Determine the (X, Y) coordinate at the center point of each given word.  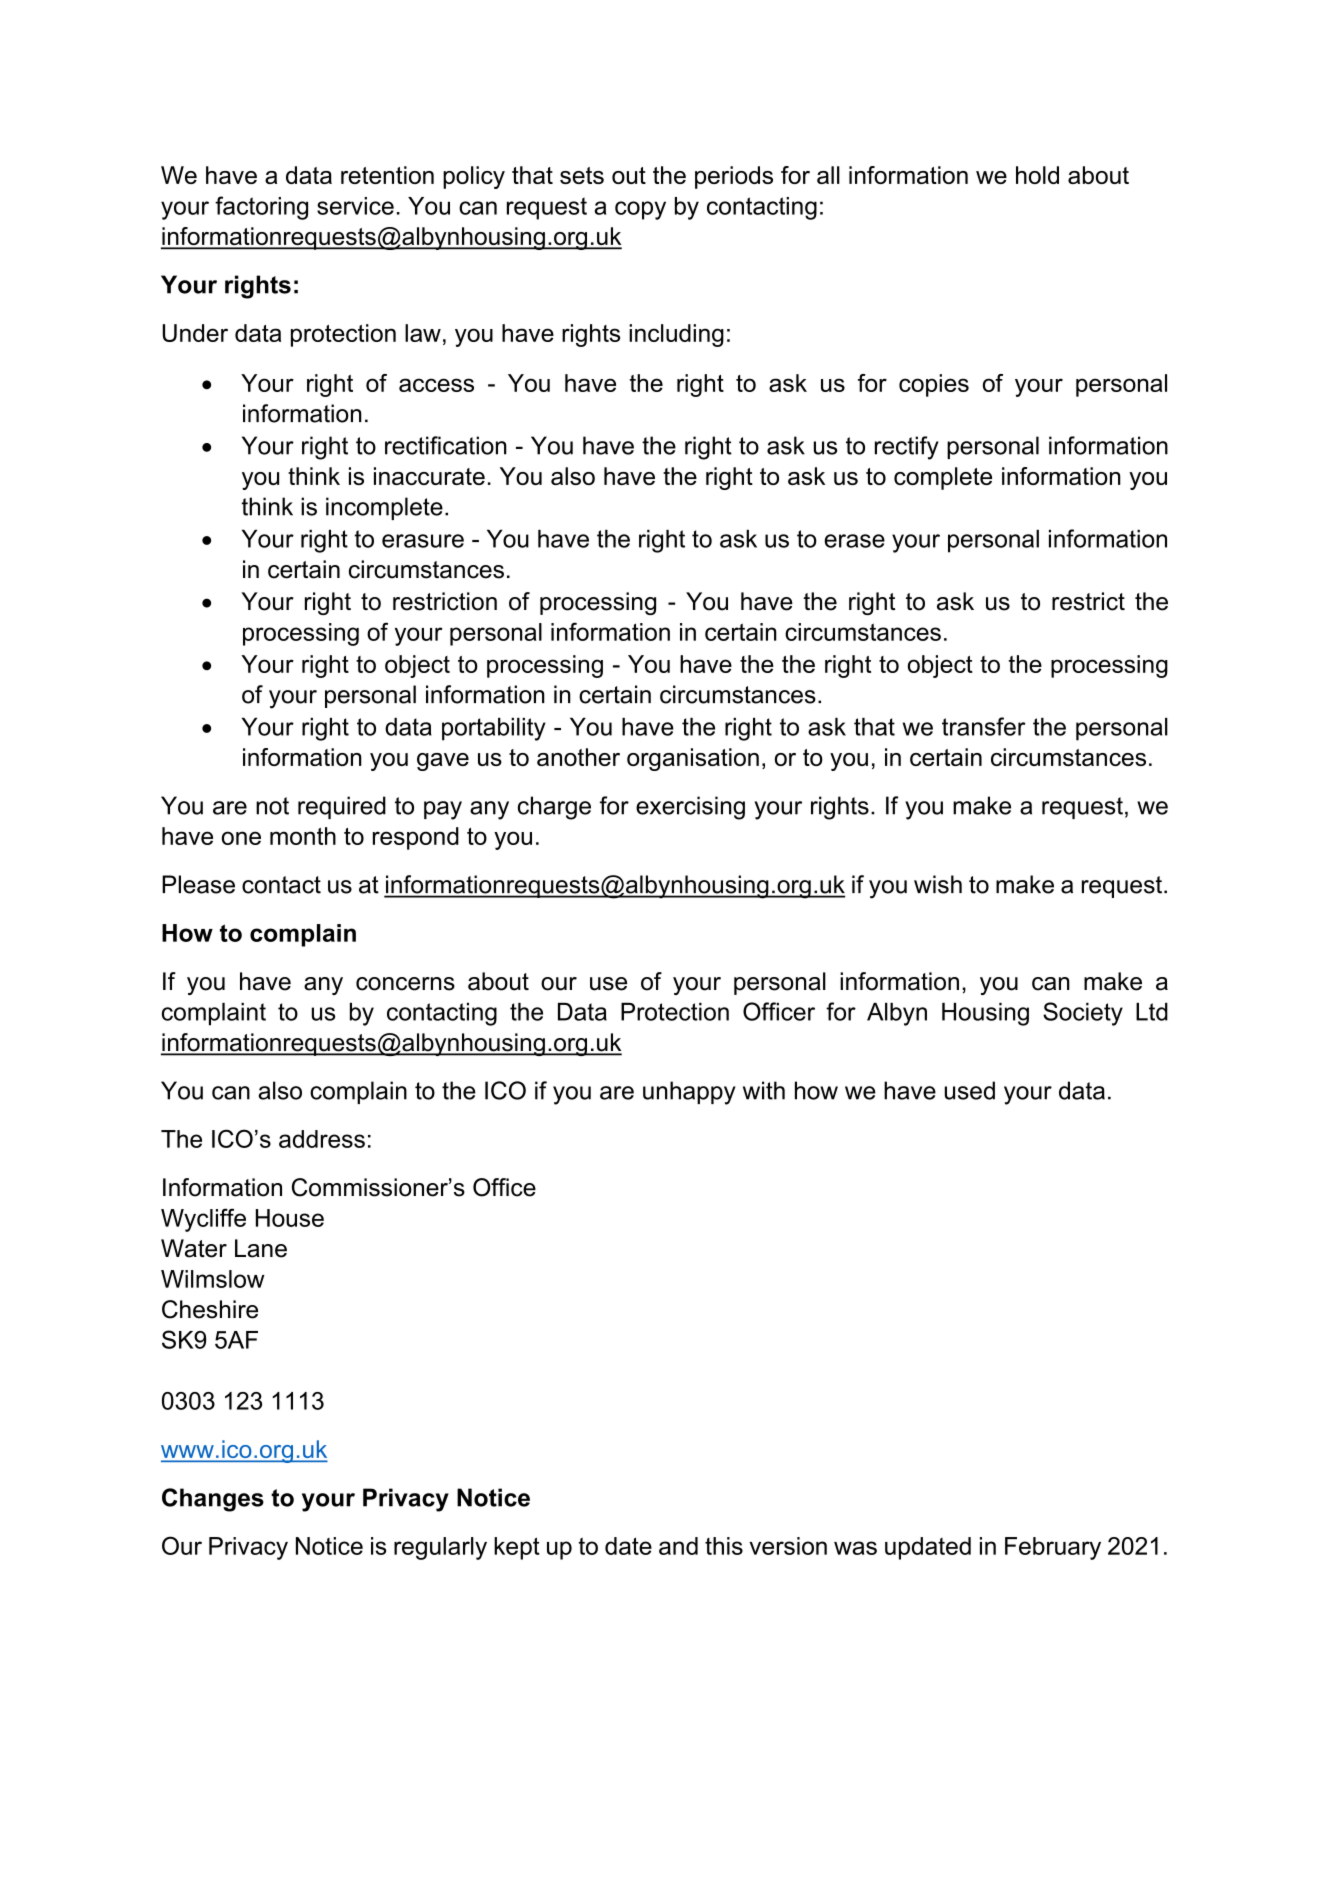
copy (640, 210)
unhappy (689, 1093)
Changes (213, 1500)
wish (938, 884)
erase (854, 541)
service (355, 206)
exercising (690, 808)
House (290, 1218)
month (303, 836)
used (970, 1090)
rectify (907, 448)
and (678, 1546)
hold (1037, 175)
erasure (423, 541)
